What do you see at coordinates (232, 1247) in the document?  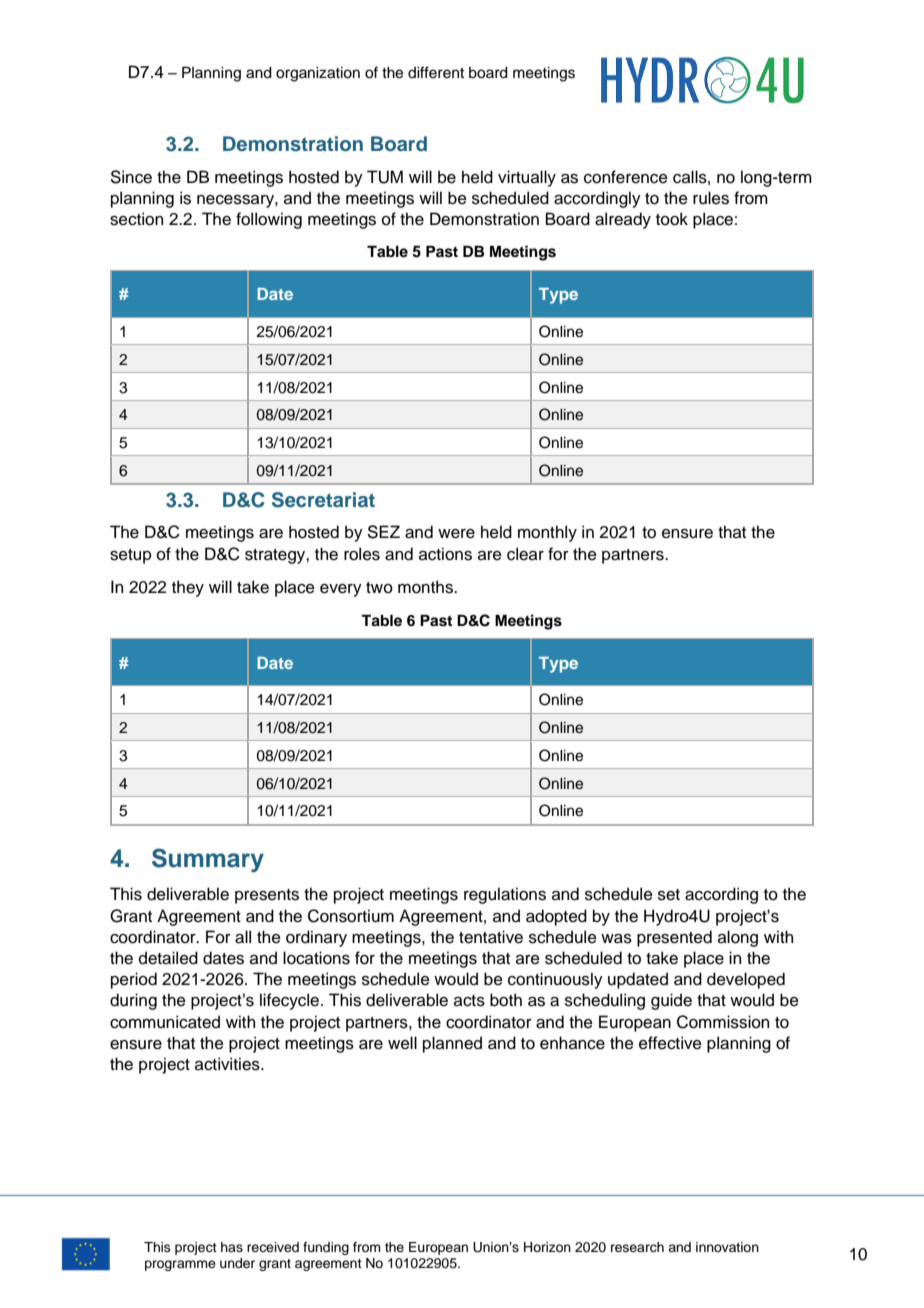 I see `has` at bounding box center [232, 1247].
